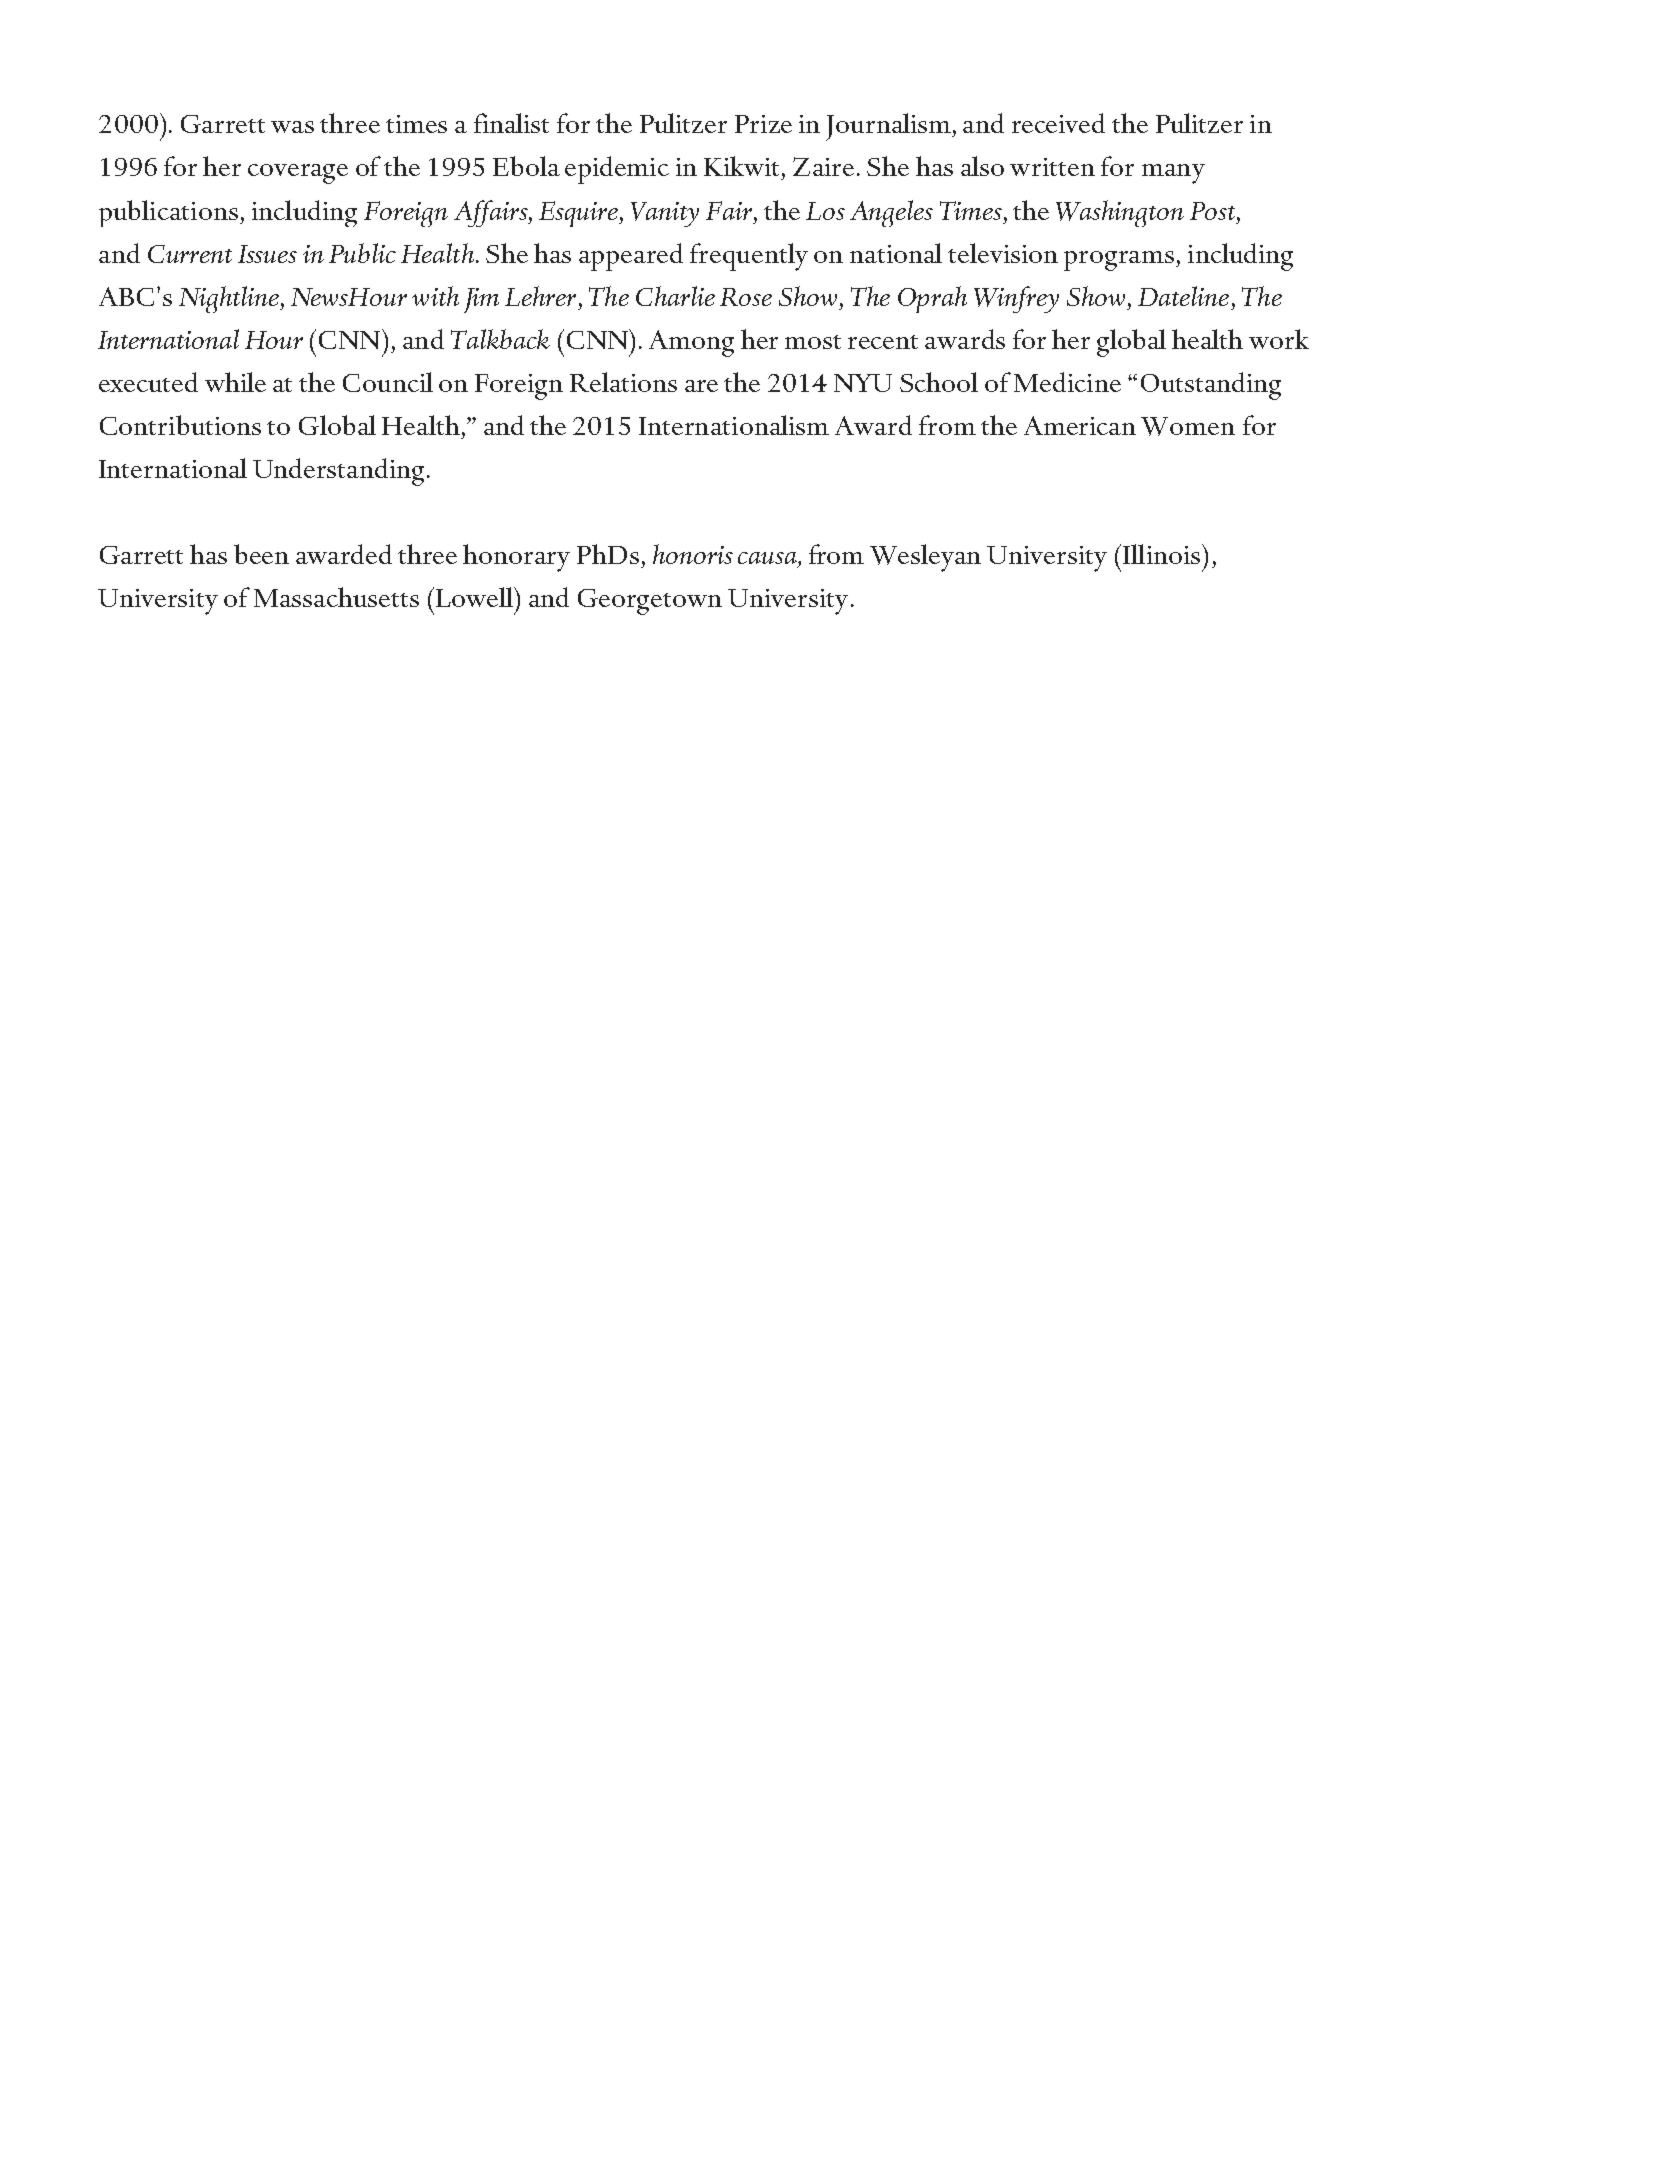 The image size is (1674, 2166). Describe the element at coordinates (746, 297) in the page. I see `Rose` at that location.
